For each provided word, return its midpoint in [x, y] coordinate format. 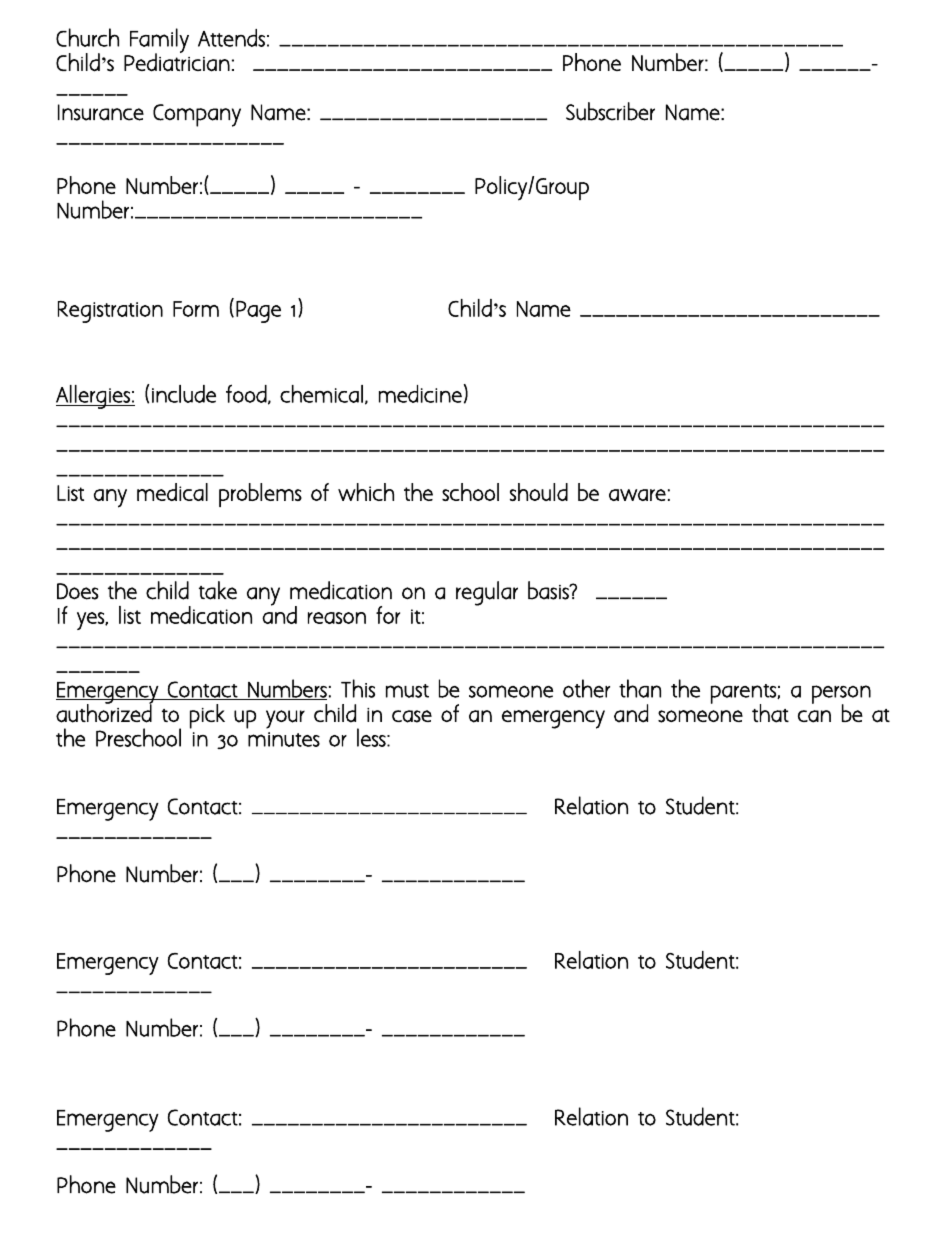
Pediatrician [177, 61]
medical [172, 492]
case [412, 716]
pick [207, 716]
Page [258, 312]
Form [196, 309]
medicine [420, 394]
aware [637, 495]
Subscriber [610, 111]
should [539, 492]
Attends [231, 38]
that [770, 713]
